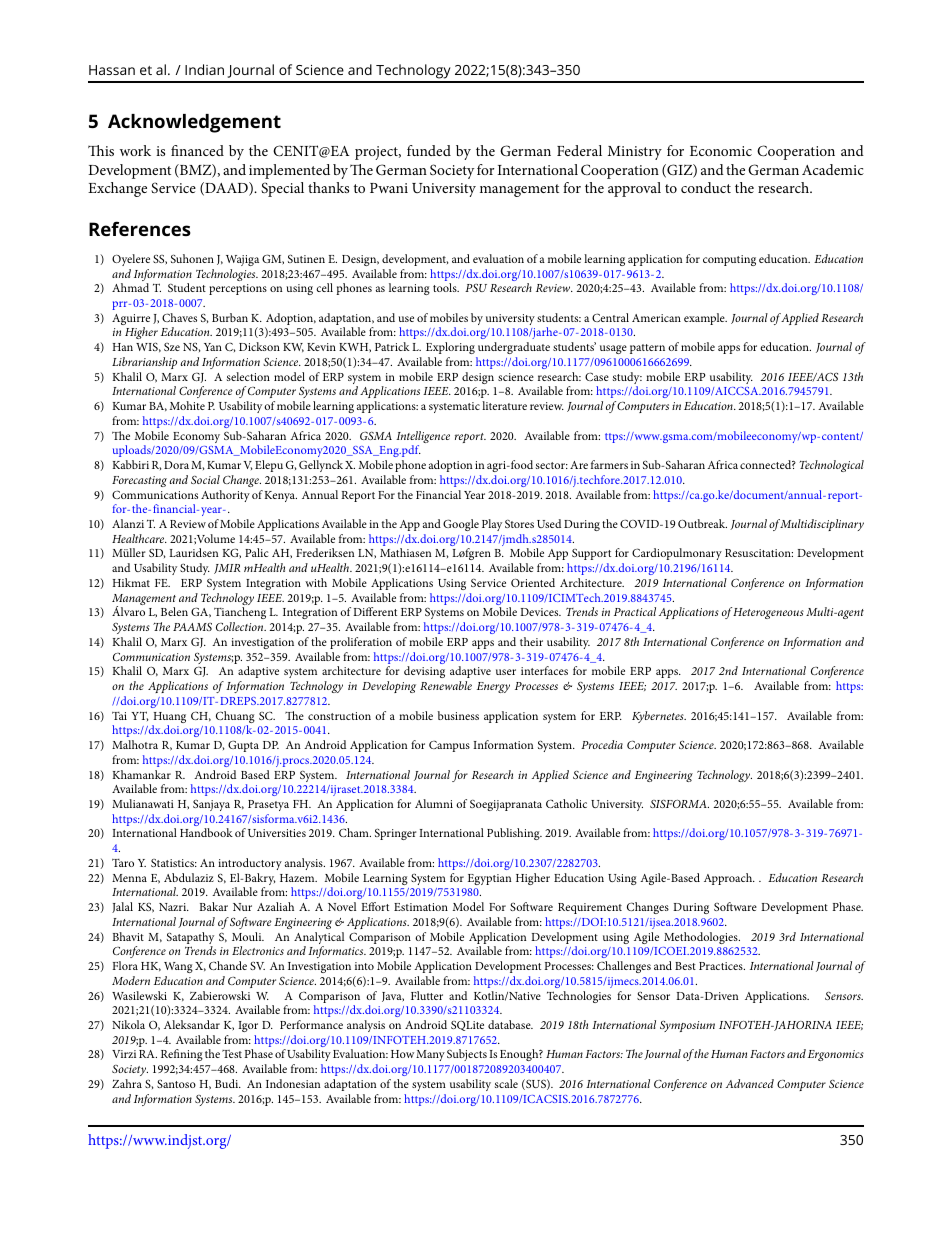 Image resolution: width=952 pixels, height=1233 pixels. Describe the element at coordinates (172, 347) in the screenshot. I see `Sze` at that location.
